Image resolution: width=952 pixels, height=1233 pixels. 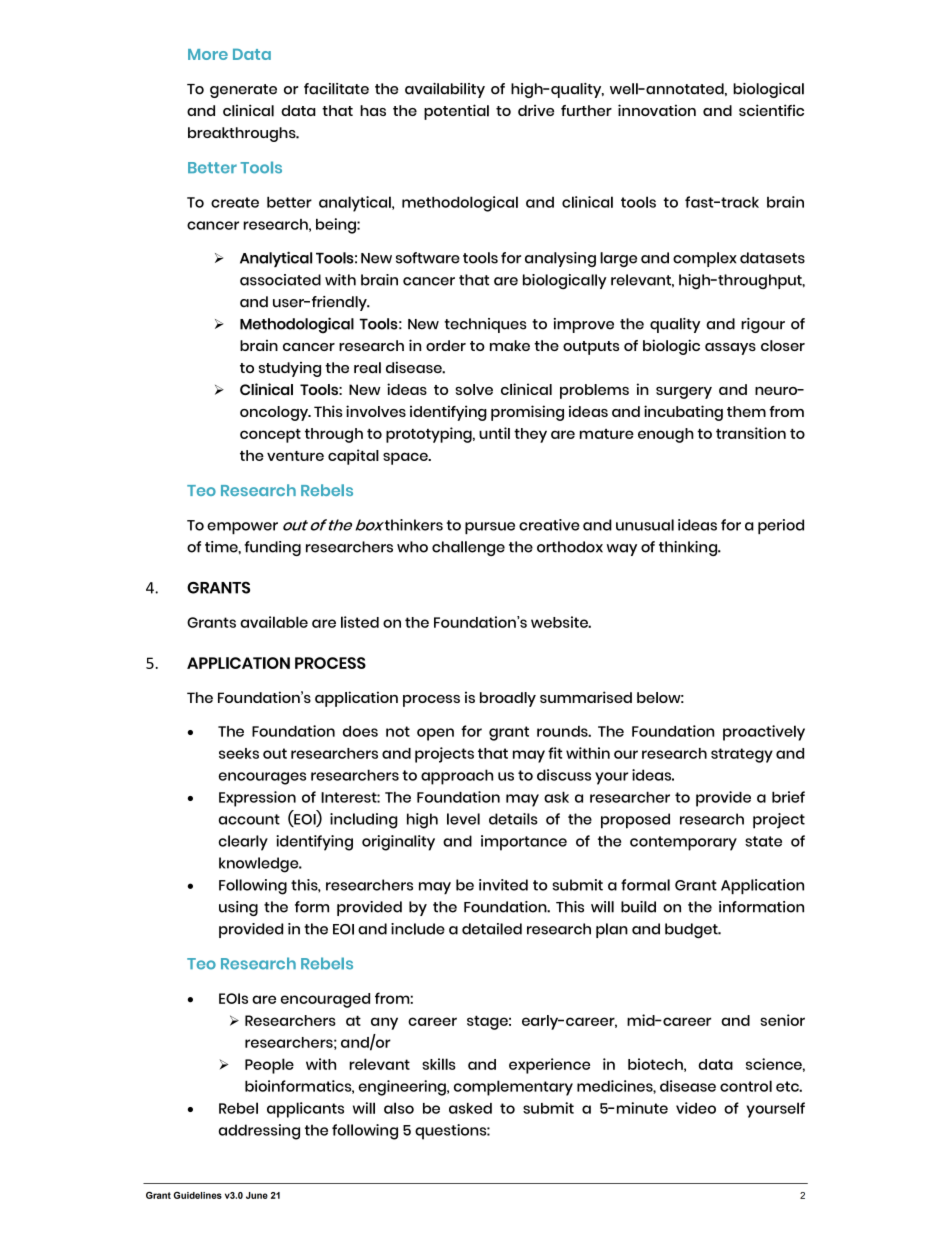 I want to click on asked, so click(x=470, y=1108).
